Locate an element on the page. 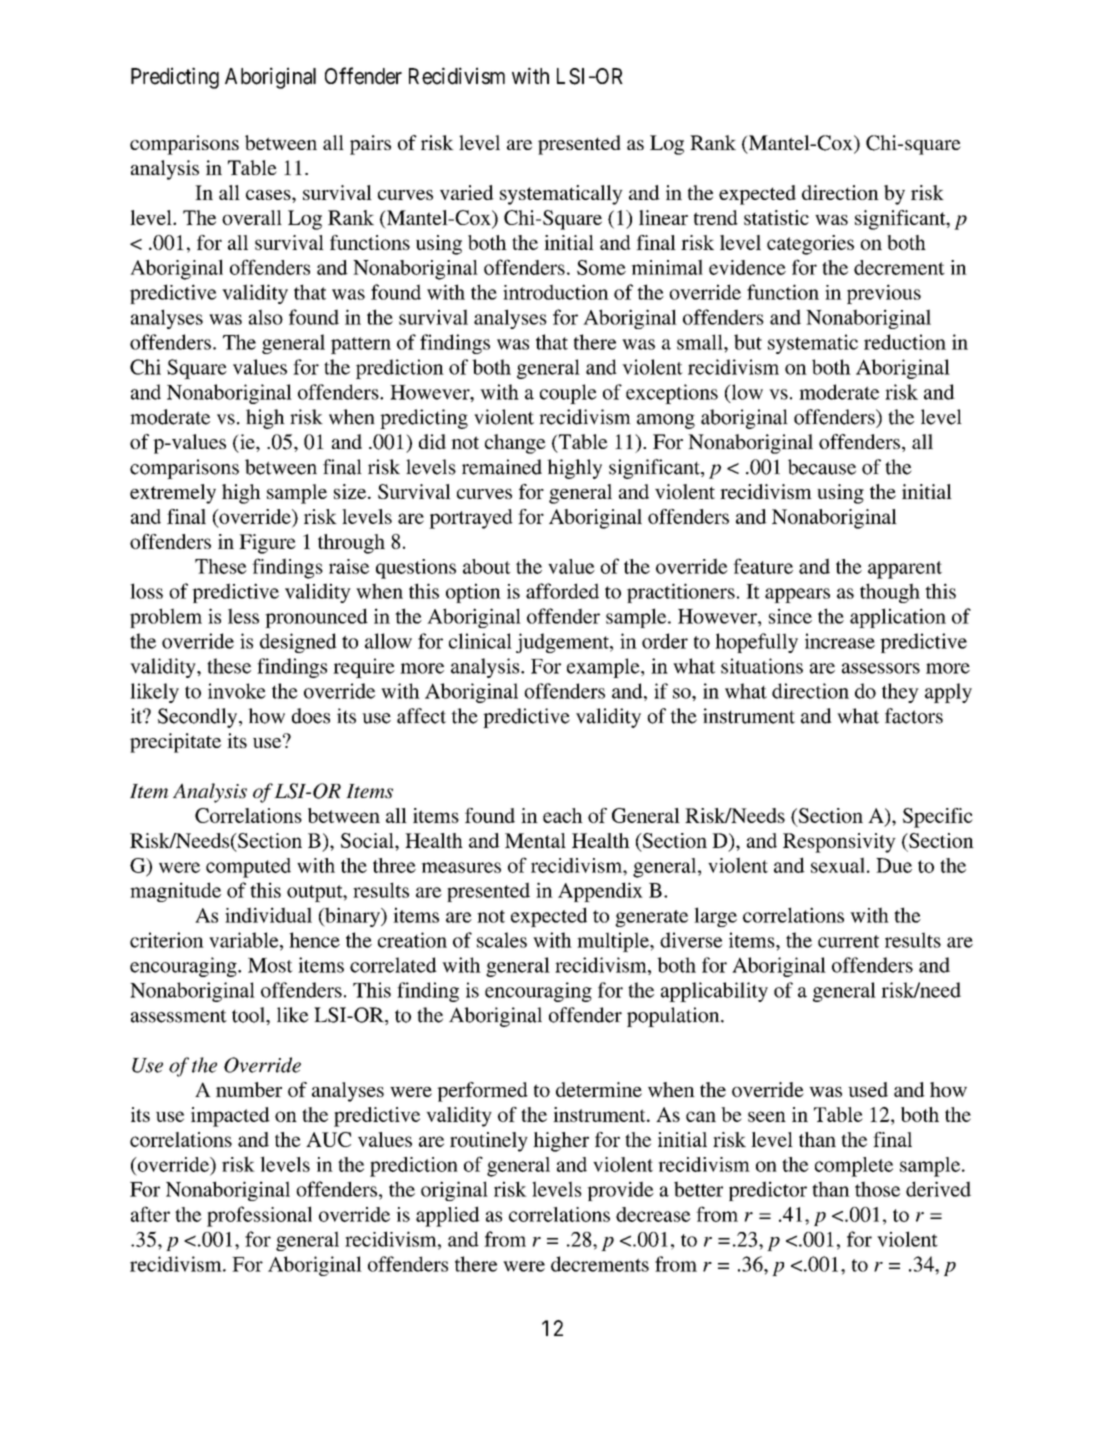 The height and width of the image is (1430, 1105). professional is located at coordinates (259, 1216).
